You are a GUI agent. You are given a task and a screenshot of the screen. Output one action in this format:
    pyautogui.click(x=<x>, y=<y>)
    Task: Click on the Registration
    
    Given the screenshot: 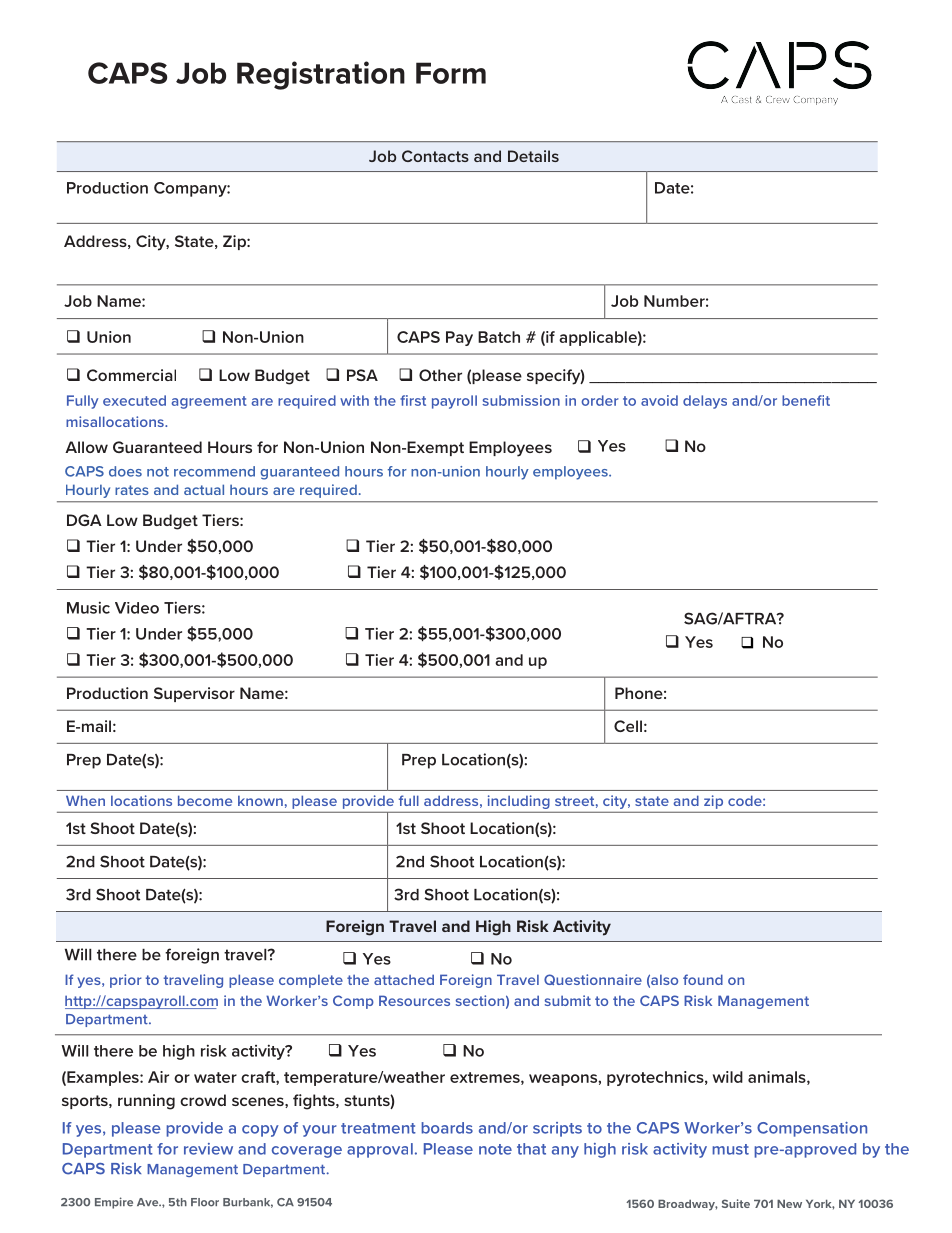 What is the action you would take?
    pyautogui.click(x=321, y=75)
